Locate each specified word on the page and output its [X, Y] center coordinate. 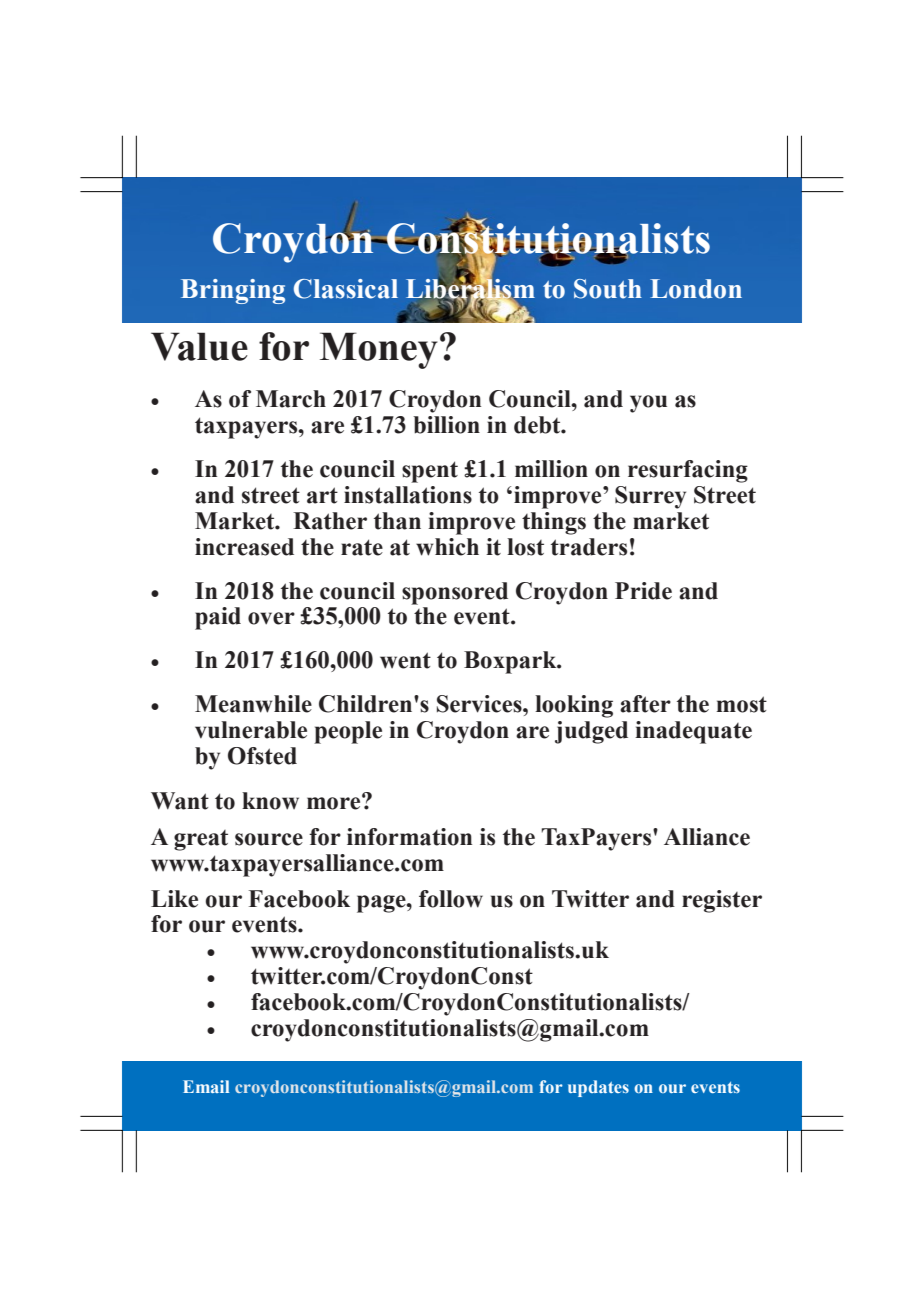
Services [480, 704]
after [645, 704]
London [696, 289]
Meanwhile [253, 704]
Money [379, 350]
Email [206, 1086]
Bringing [233, 291]
